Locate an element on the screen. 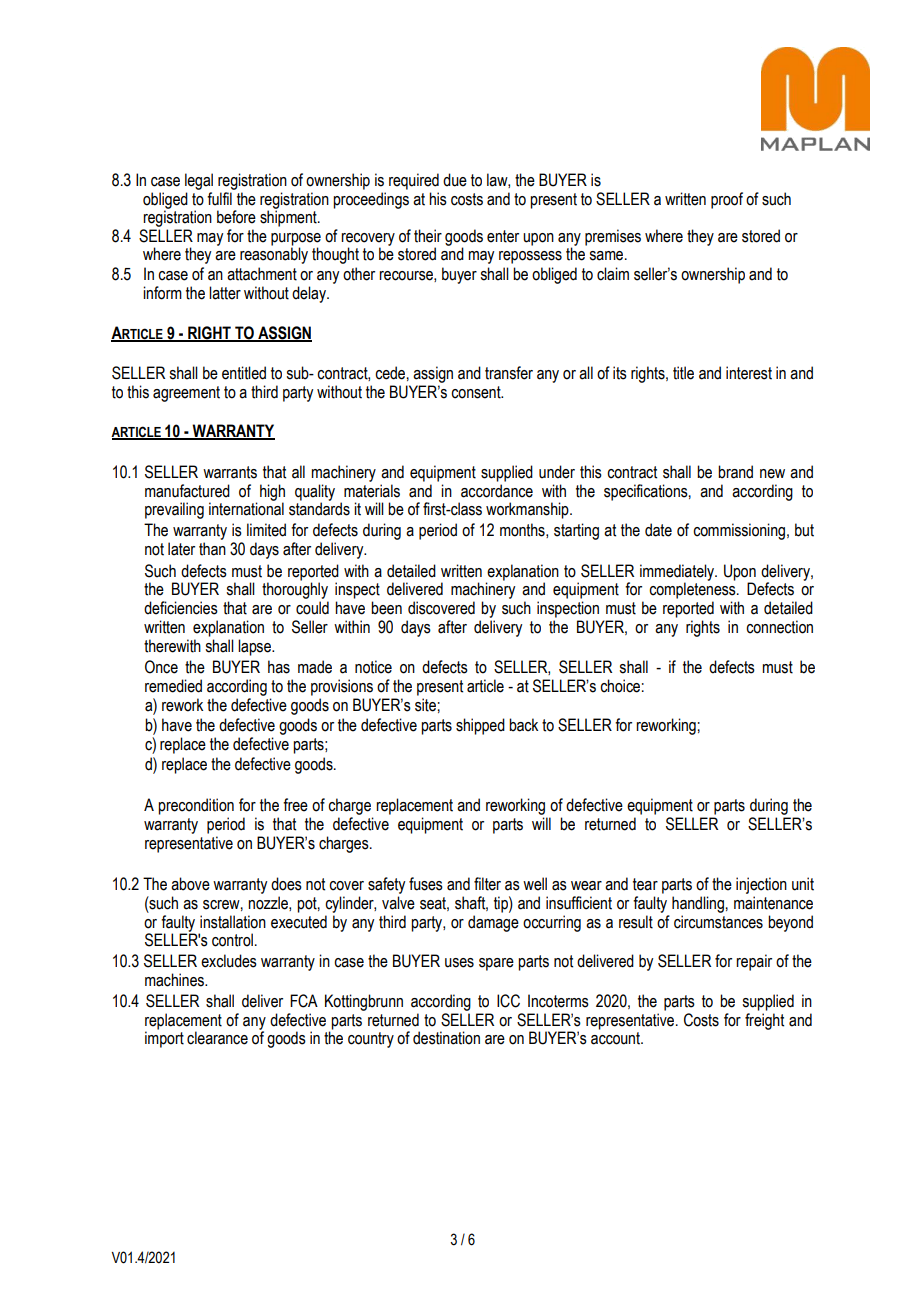 The width and height of the screenshot is (924, 1308). consent is located at coordinates (477, 392).
